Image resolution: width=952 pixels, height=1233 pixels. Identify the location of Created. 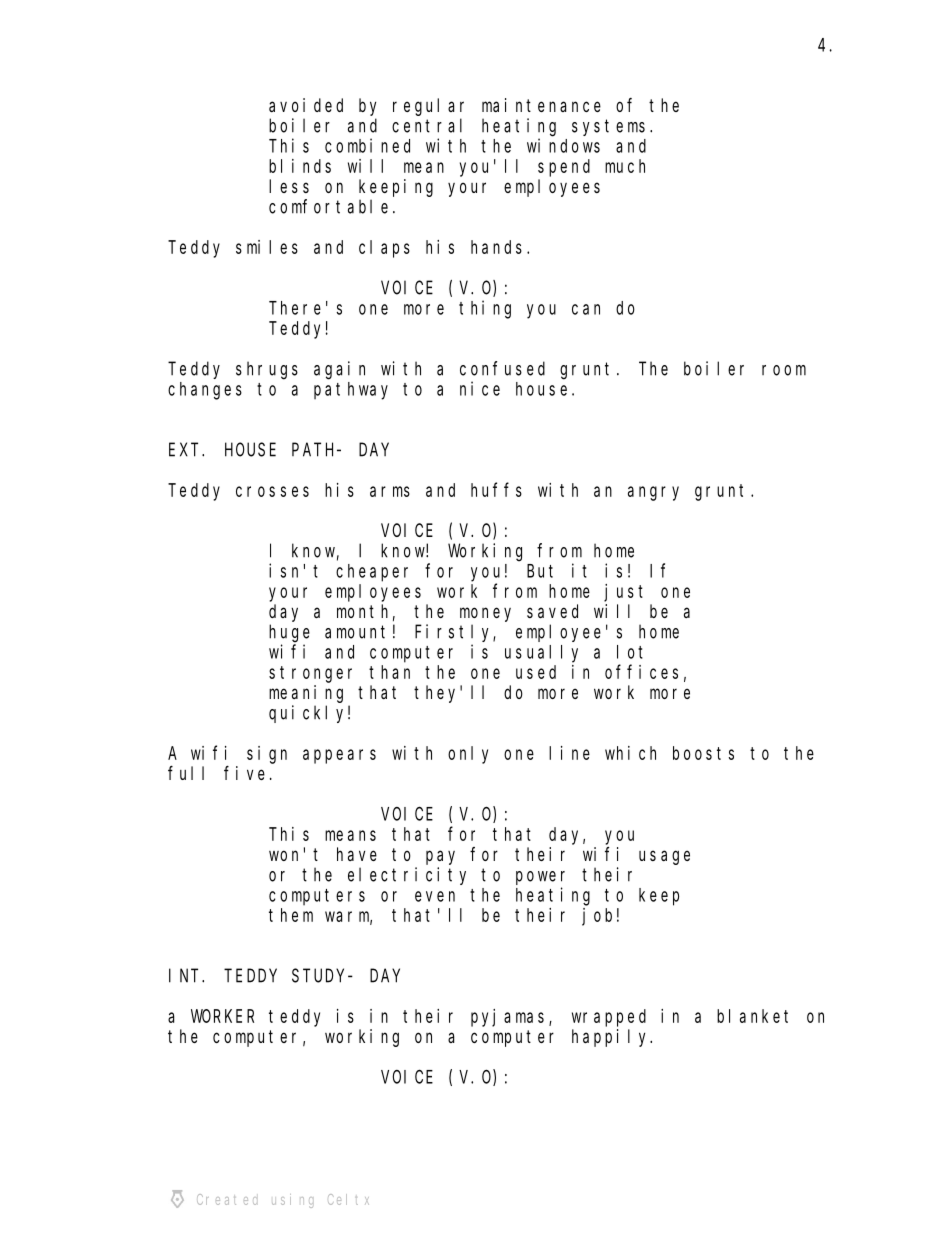
(227, 1199).
